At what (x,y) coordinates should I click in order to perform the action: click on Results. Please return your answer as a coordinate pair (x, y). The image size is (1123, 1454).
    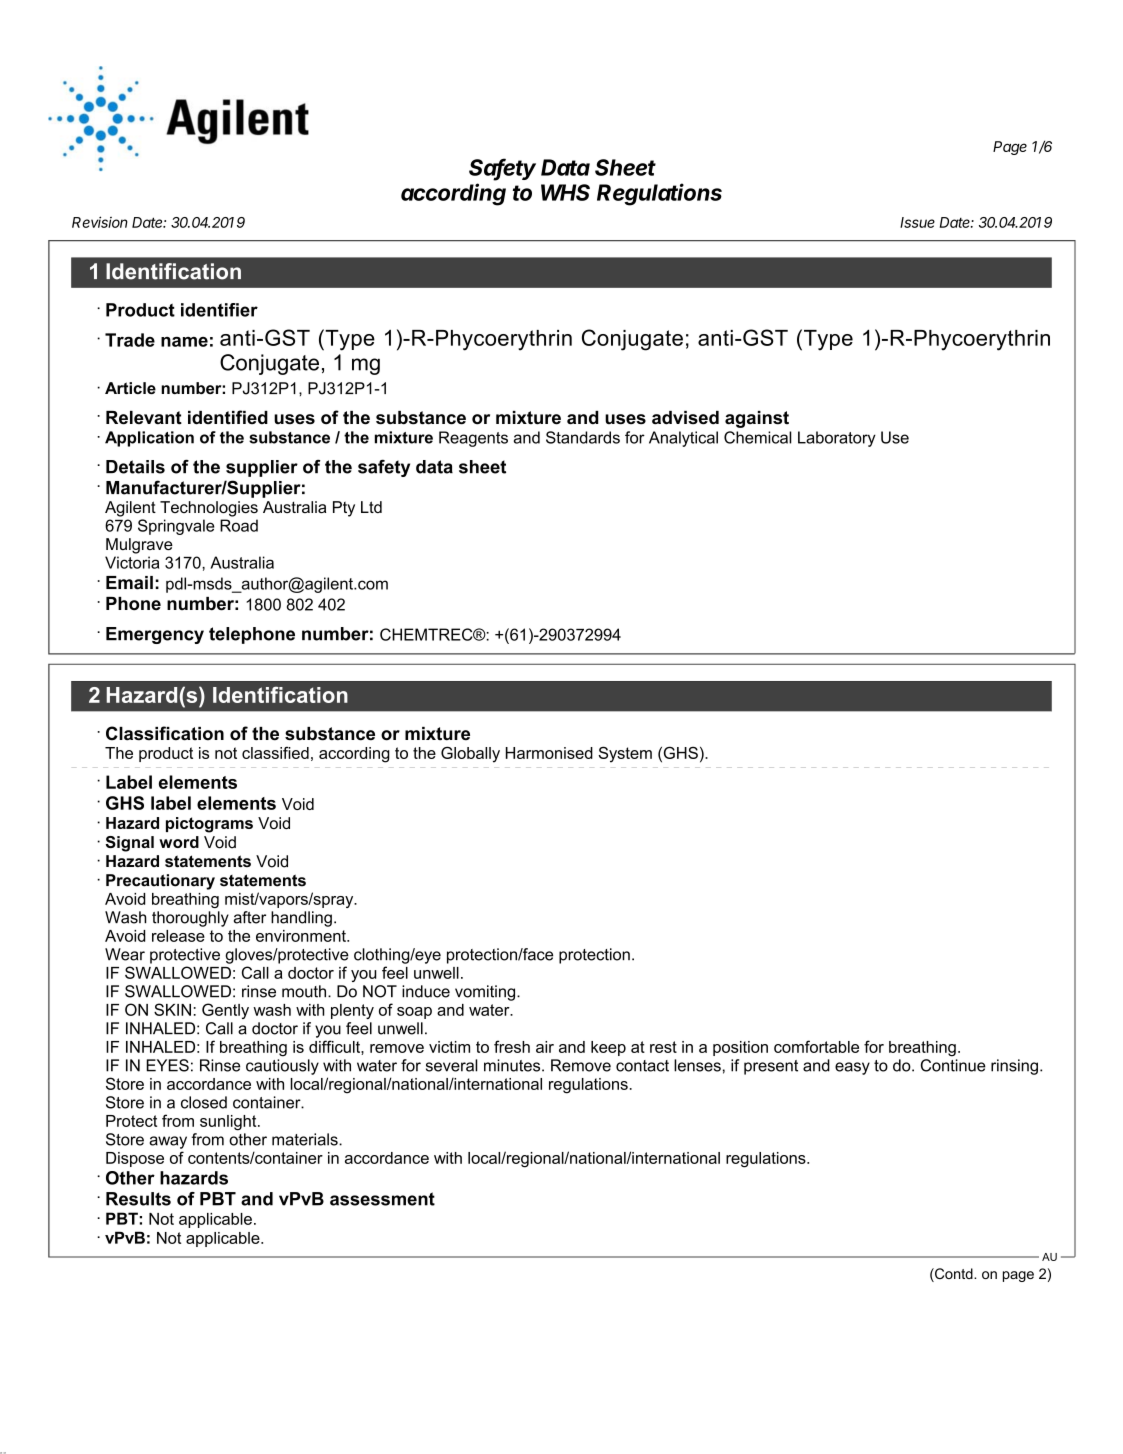
    Looking at the image, I should click on (138, 1199).
